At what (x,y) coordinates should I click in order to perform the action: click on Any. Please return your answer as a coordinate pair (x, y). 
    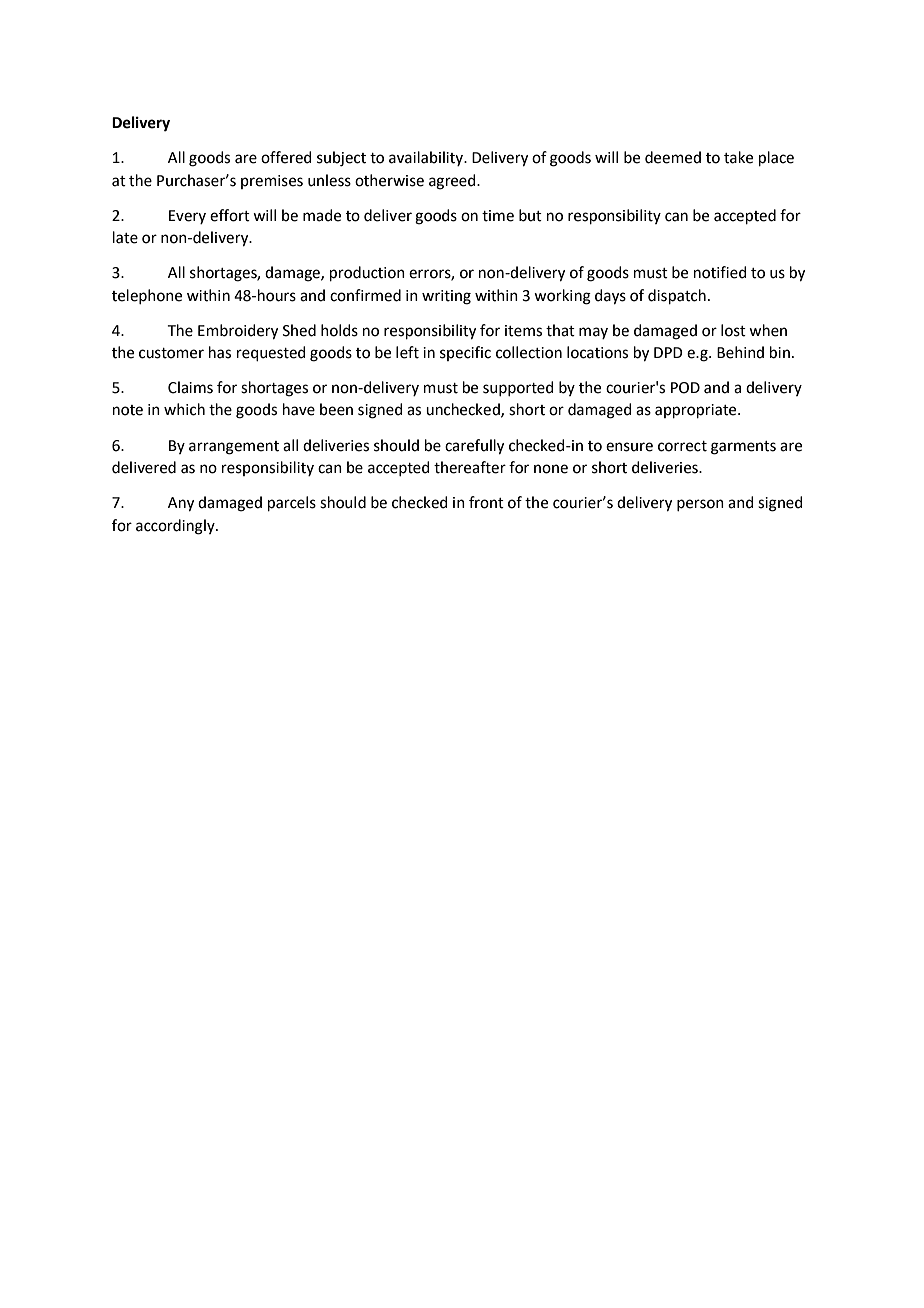
    Looking at the image, I should click on (181, 504).
